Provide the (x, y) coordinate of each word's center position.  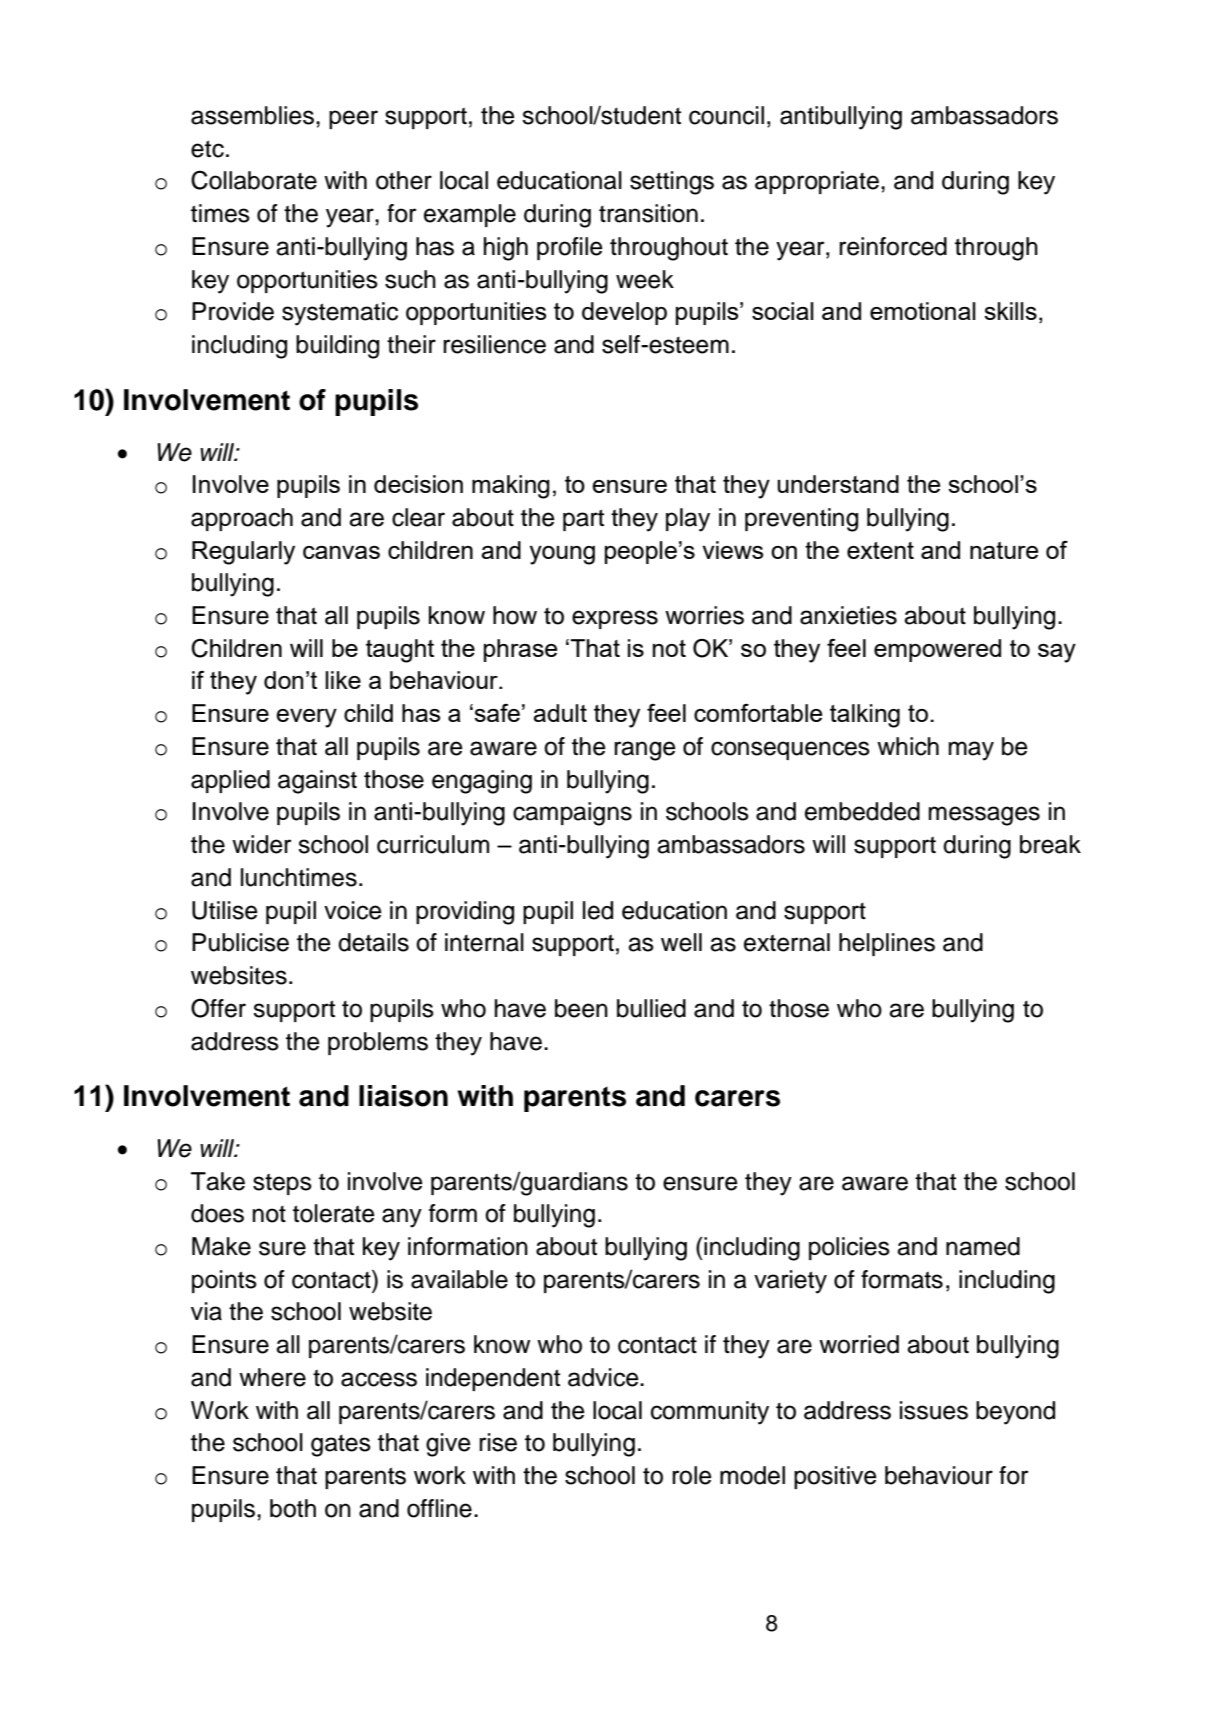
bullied (651, 1008)
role (692, 1475)
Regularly (243, 553)
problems (378, 1043)
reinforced (893, 246)
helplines (887, 944)
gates (341, 1446)
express (615, 619)
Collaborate (254, 180)
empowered (937, 650)
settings (672, 183)
